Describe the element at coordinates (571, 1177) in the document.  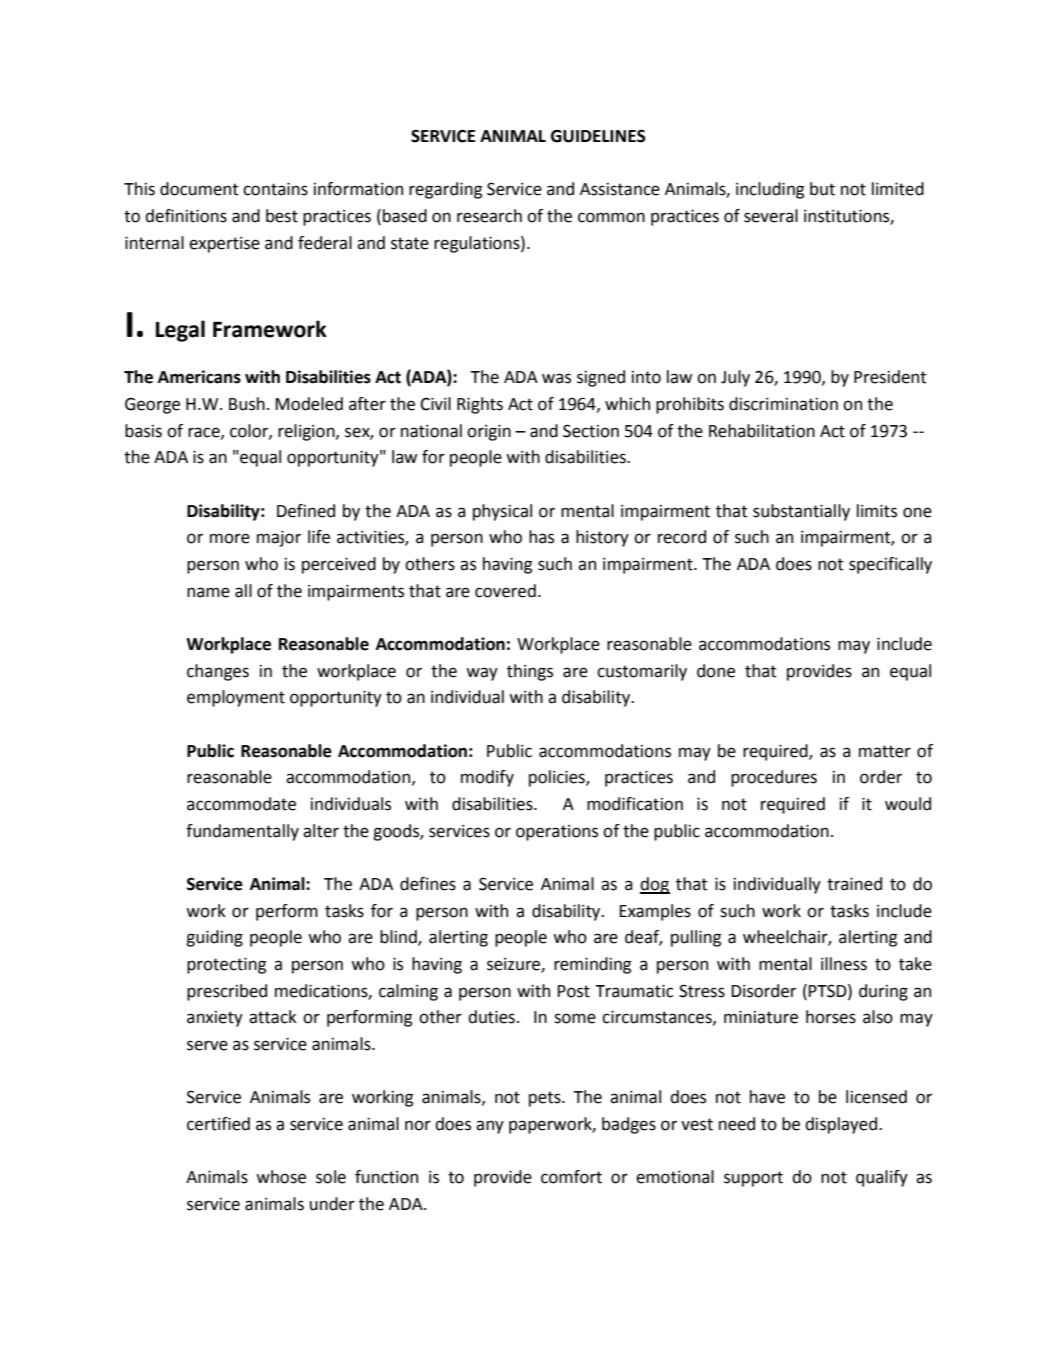
I see `comfort` at that location.
